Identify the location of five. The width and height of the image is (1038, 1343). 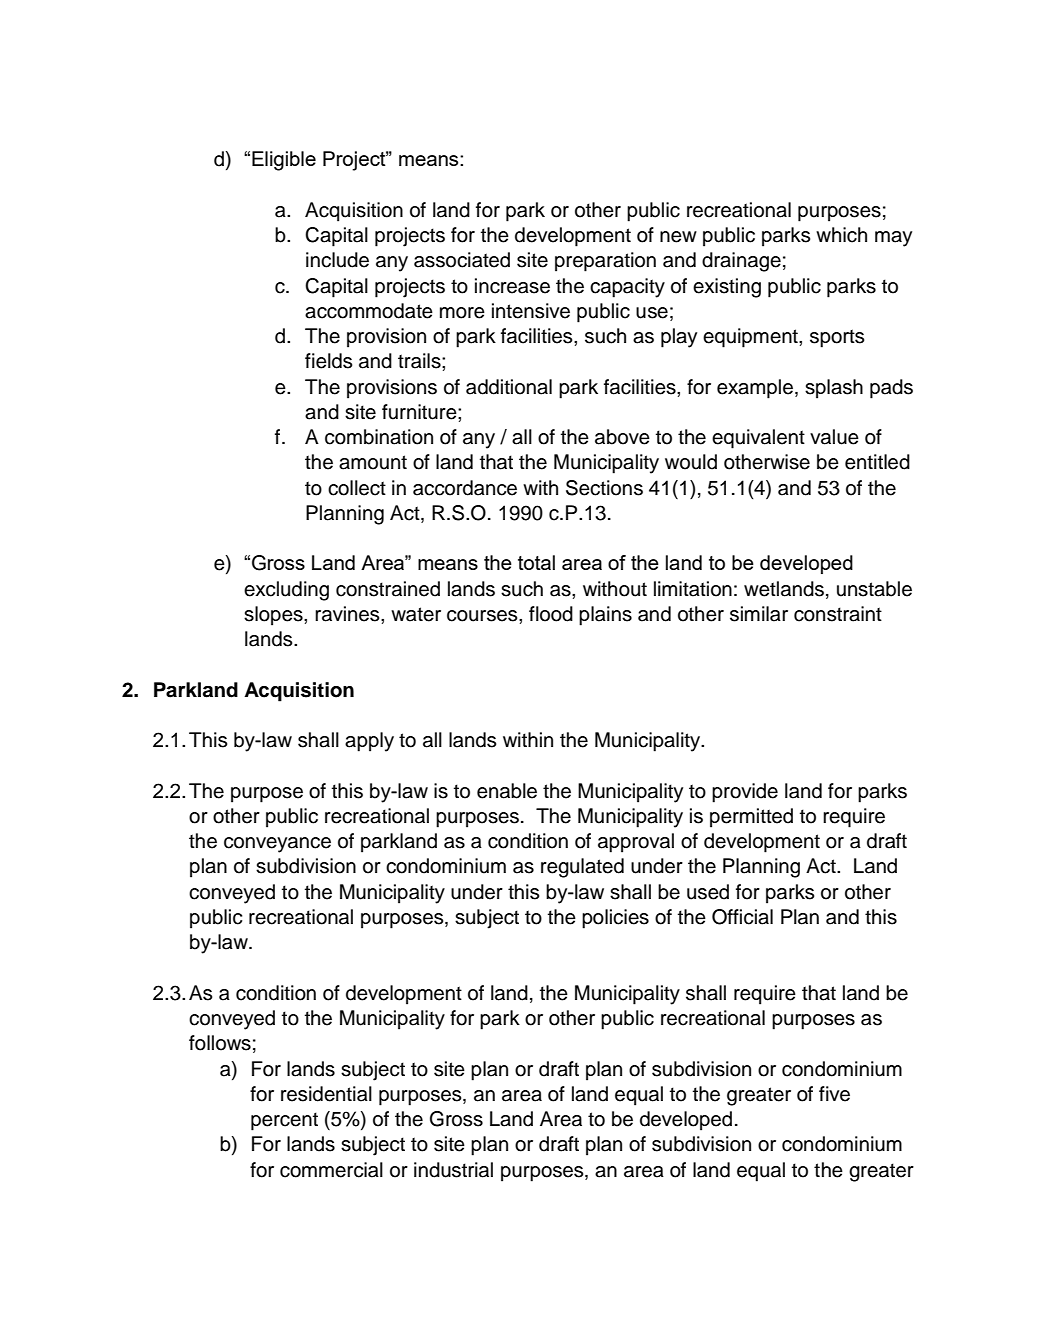
(834, 1094).
